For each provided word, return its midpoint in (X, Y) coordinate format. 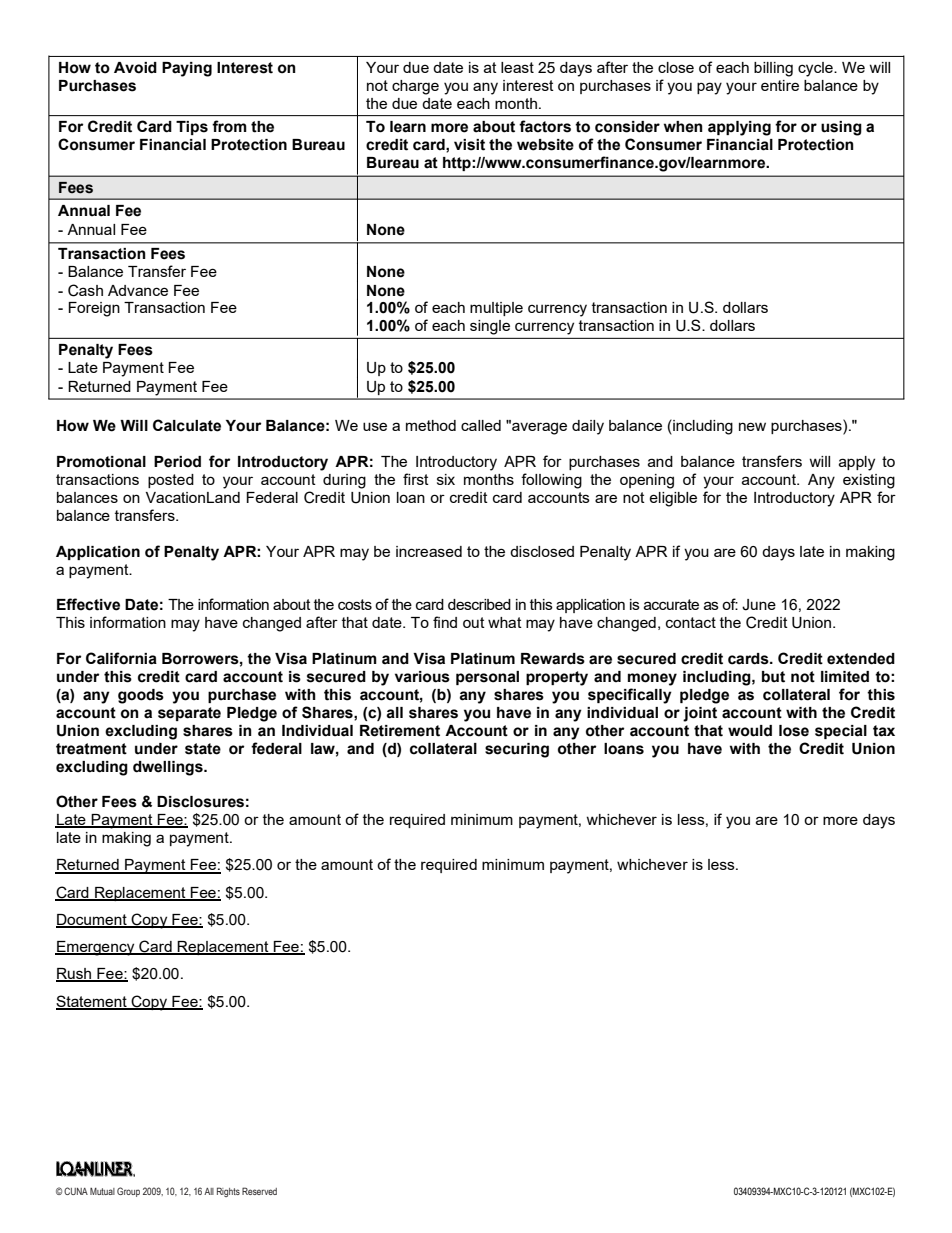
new (752, 426)
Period (177, 462)
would (750, 731)
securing (517, 750)
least (517, 67)
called (481, 425)
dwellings (169, 768)
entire (780, 85)
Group (128, 1192)
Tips (192, 128)
